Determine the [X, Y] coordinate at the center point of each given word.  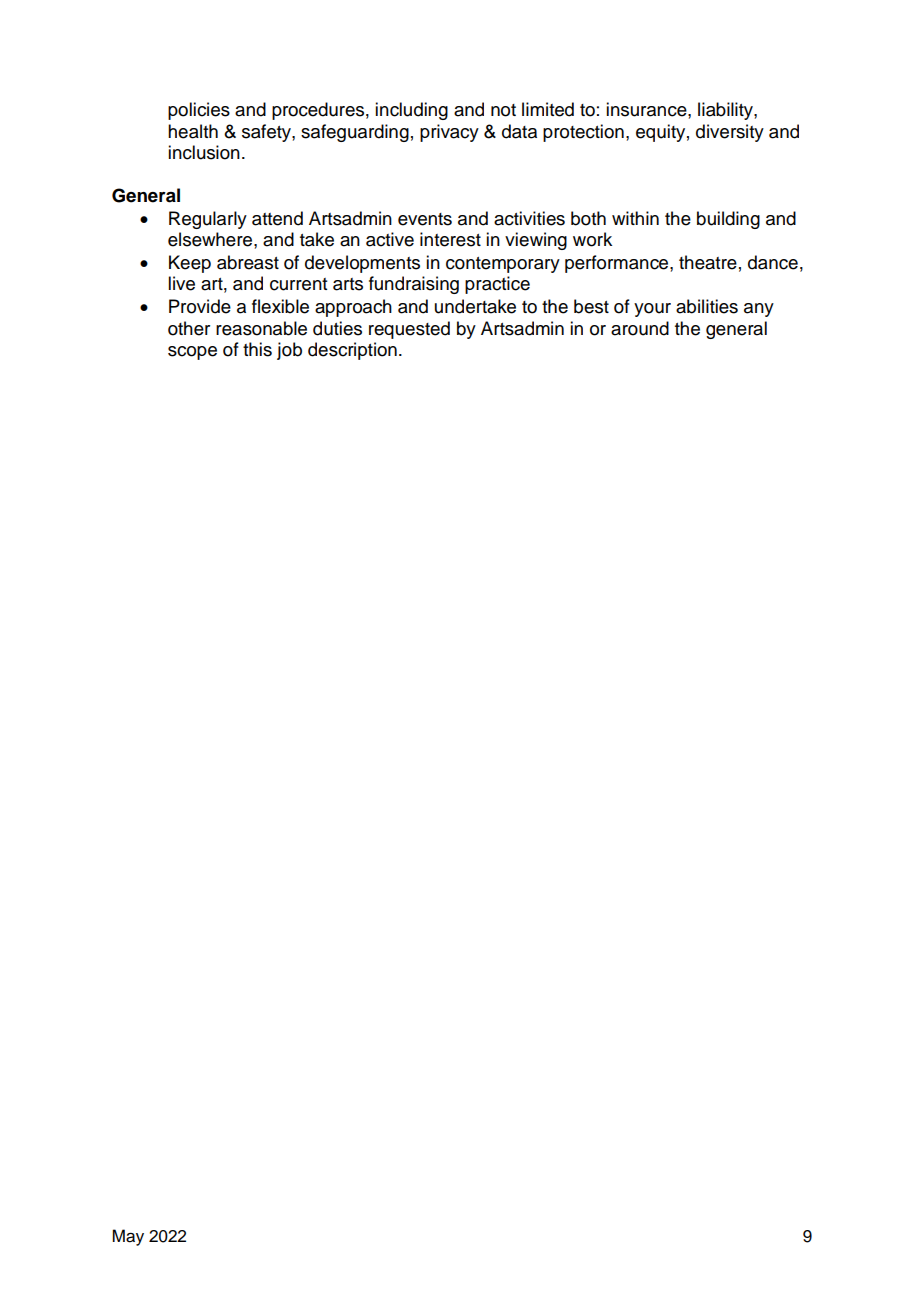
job [289, 351]
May [128, 1237]
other [189, 328]
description [352, 351]
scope [192, 353]
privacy [449, 133]
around [640, 328]
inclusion [204, 152]
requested [409, 330]
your [652, 310]
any [759, 310]
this [257, 349]
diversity [730, 133]
